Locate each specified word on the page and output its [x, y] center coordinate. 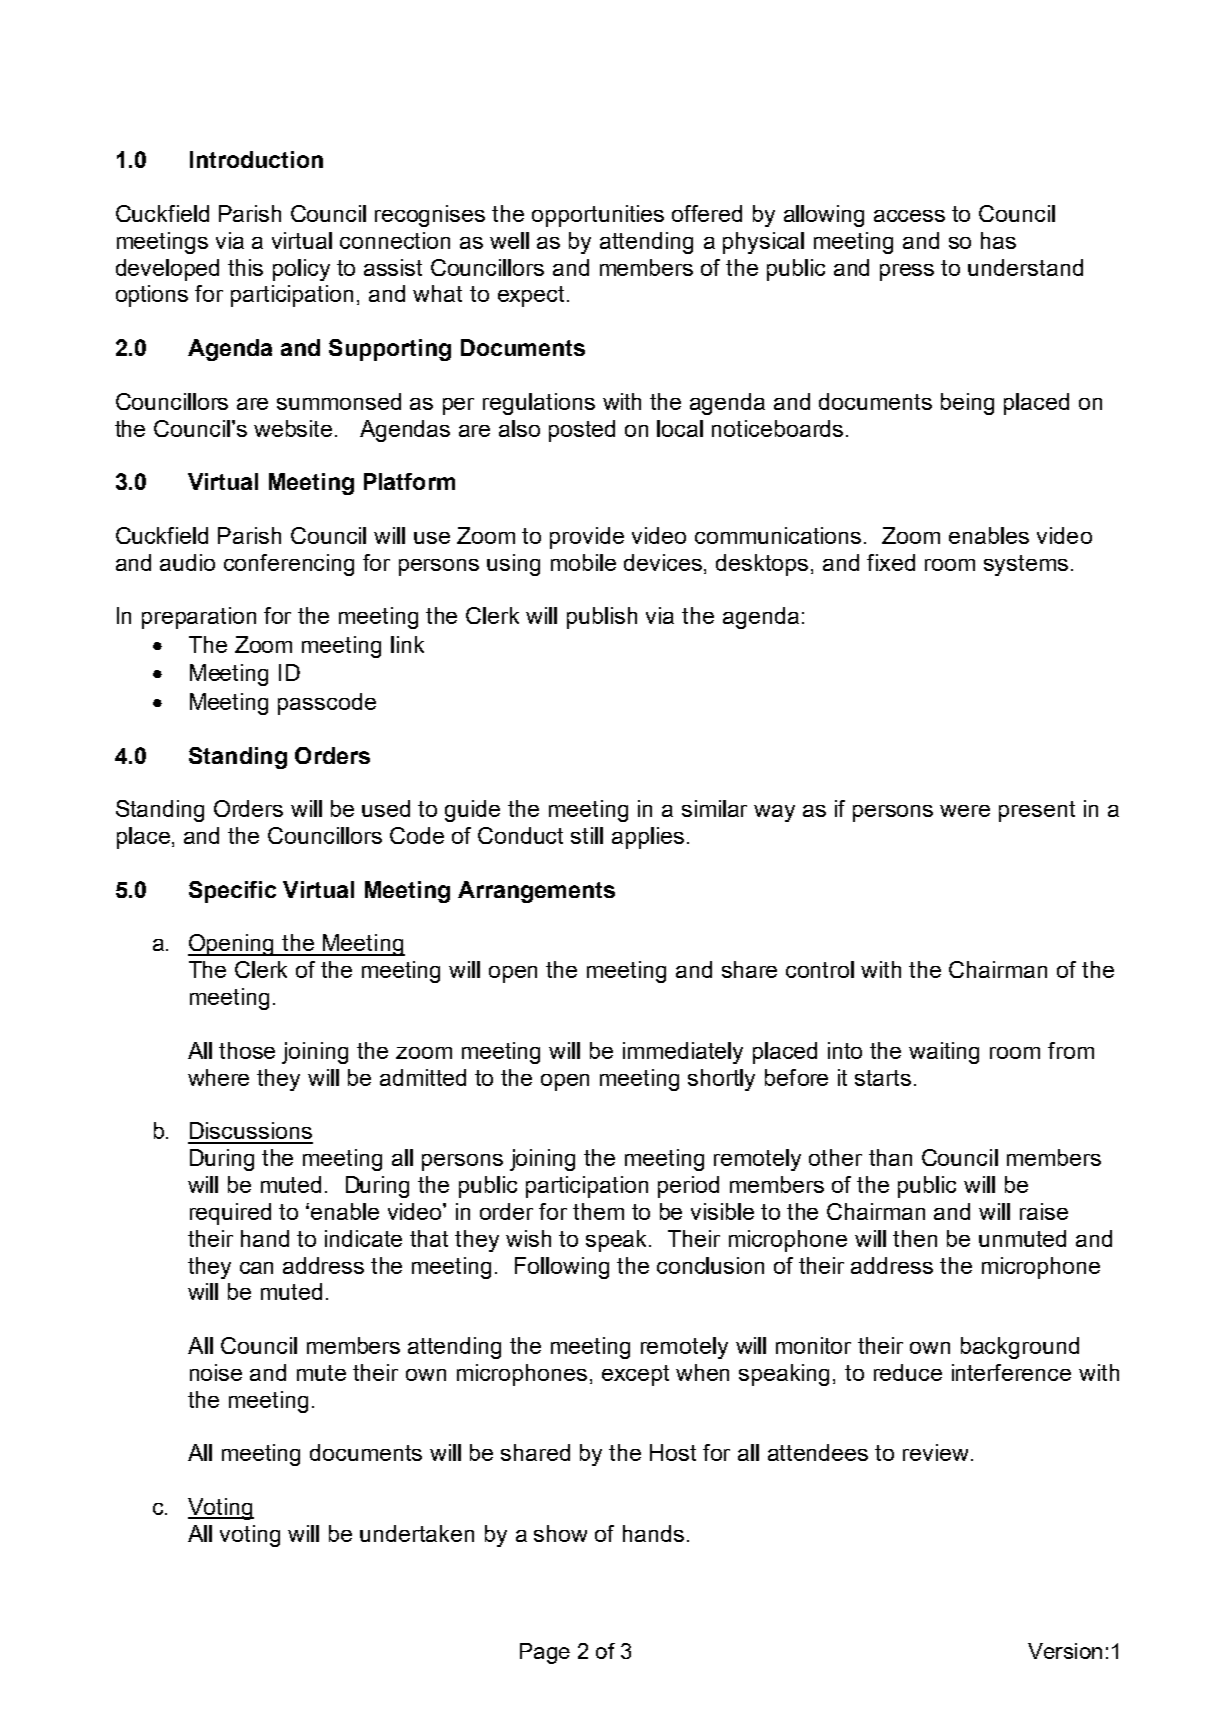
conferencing [289, 565]
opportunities [598, 216]
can [256, 1268]
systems [1026, 565]
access [909, 216]
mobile [583, 562]
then [915, 1238]
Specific [232, 892]
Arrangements [536, 892]
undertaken [417, 1533]
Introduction [256, 159]
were [965, 811]
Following [562, 1268]
